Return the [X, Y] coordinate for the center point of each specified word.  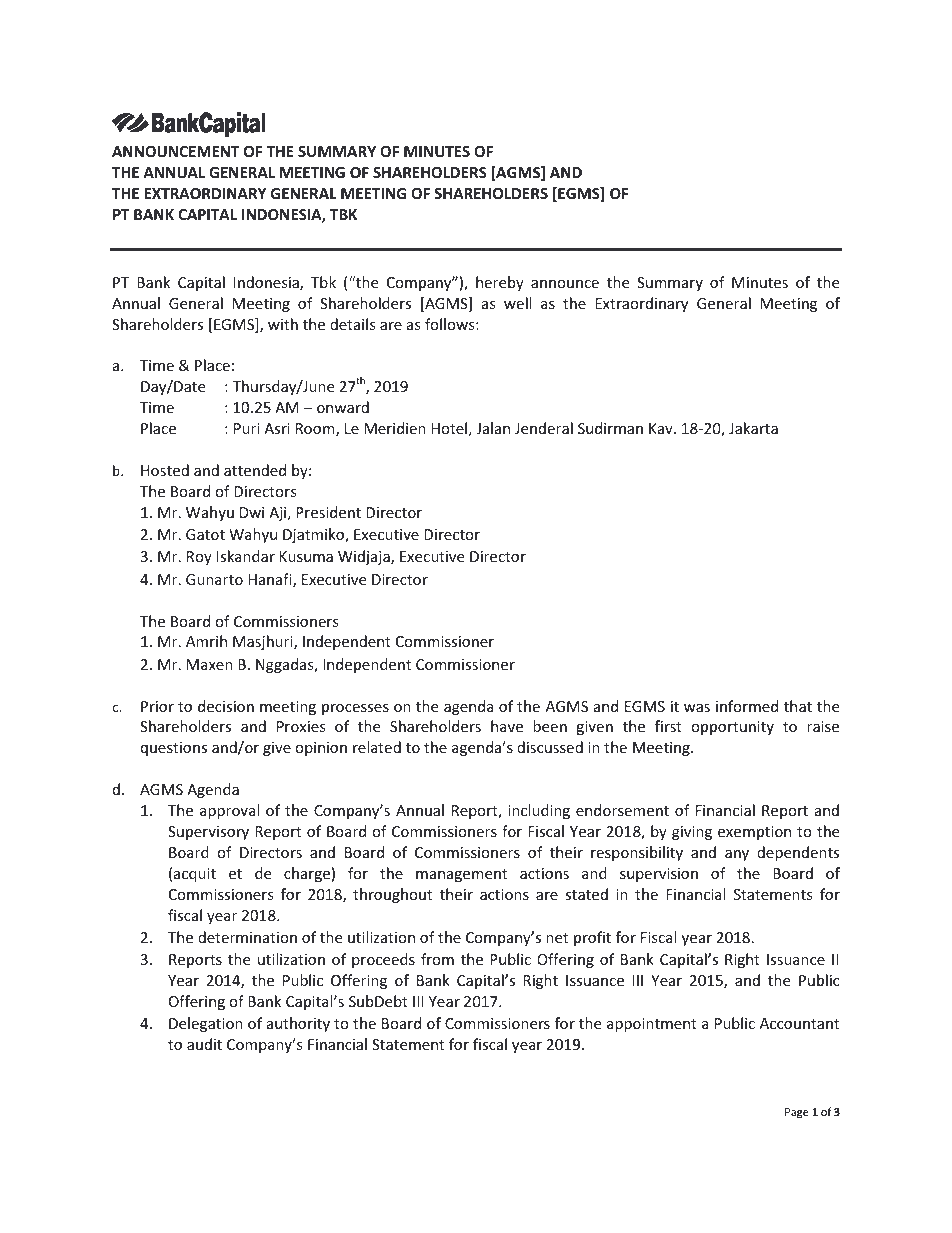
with [283, 324]
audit [204, 1044]
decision [226, 706]
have [507, 726]
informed [747, 706]
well [517, 303]
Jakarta [753, 428]
